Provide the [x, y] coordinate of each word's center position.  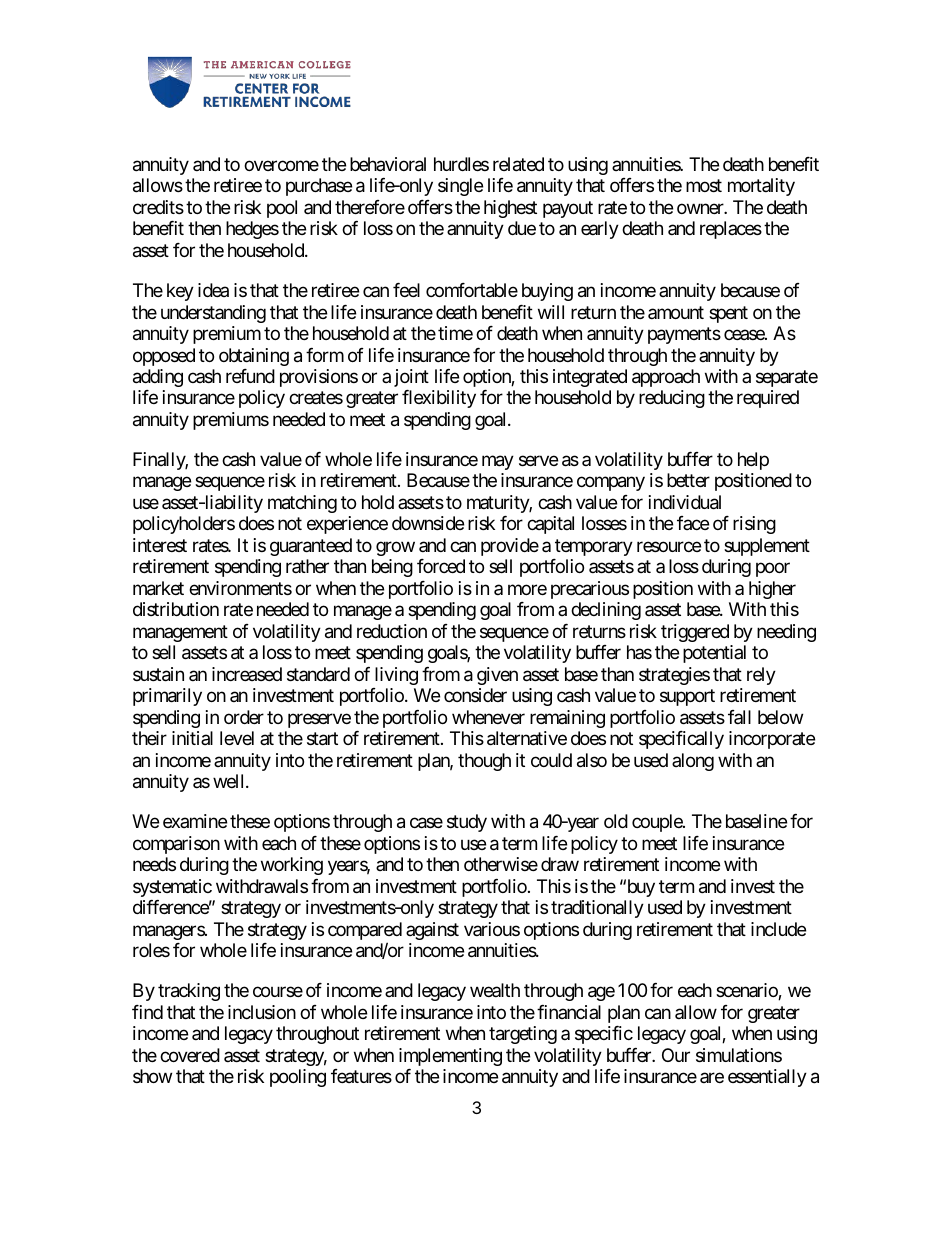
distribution [176, 609]
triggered [695, 633]
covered [190, 1055]
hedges [252, 230]
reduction [392, 631]
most [704, 186]
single [460, 187]
